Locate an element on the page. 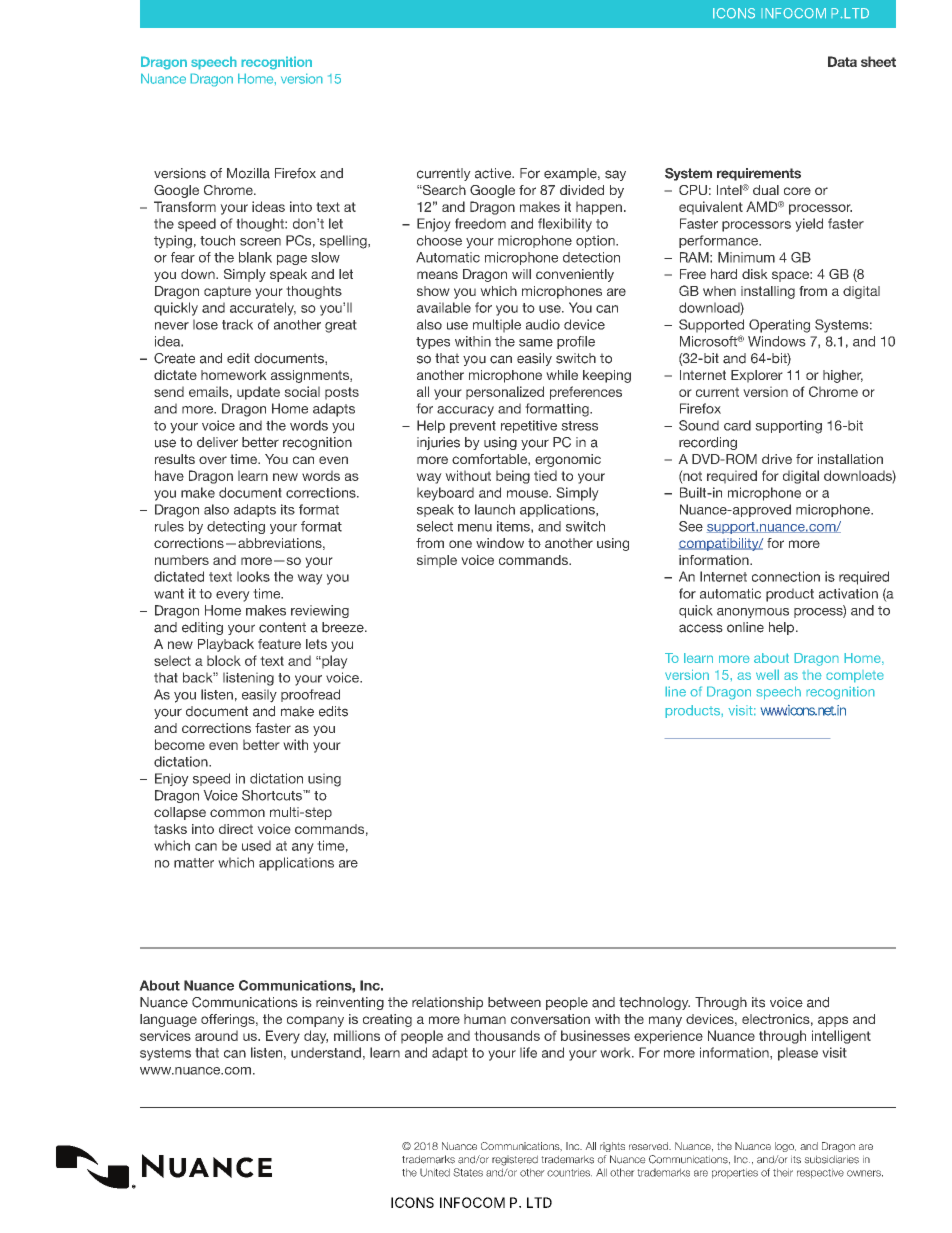 The width and height of the page is (952, 1233). Mozilla is located at coordinates (248, 173).
